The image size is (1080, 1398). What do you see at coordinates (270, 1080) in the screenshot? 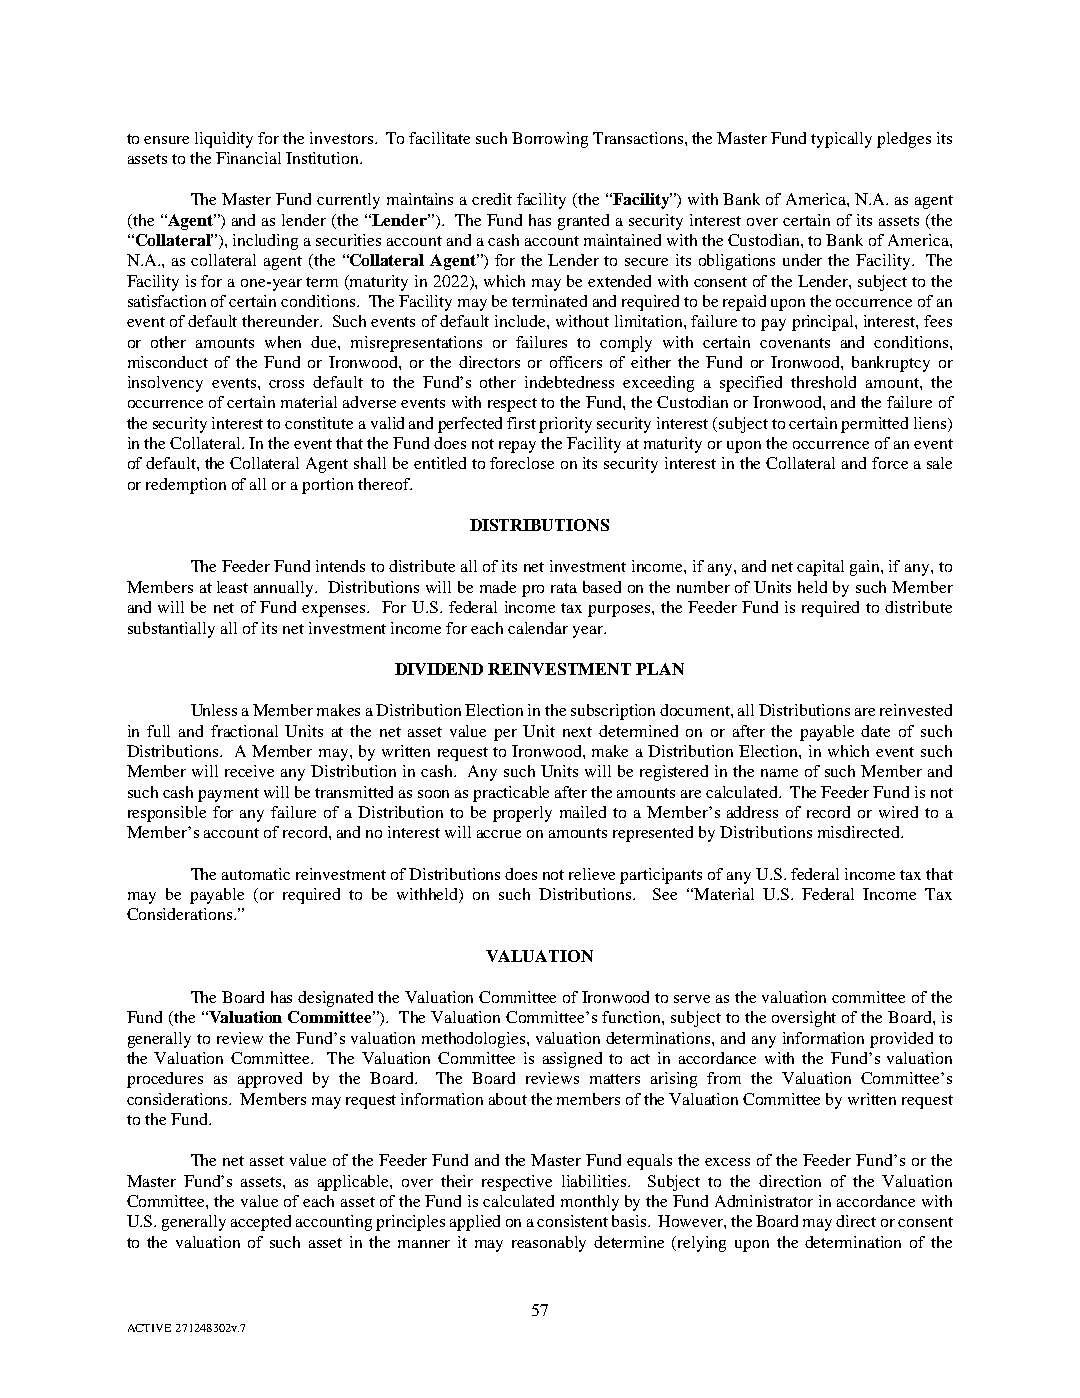
I see `approved` at bounding box center [270, 1080].
